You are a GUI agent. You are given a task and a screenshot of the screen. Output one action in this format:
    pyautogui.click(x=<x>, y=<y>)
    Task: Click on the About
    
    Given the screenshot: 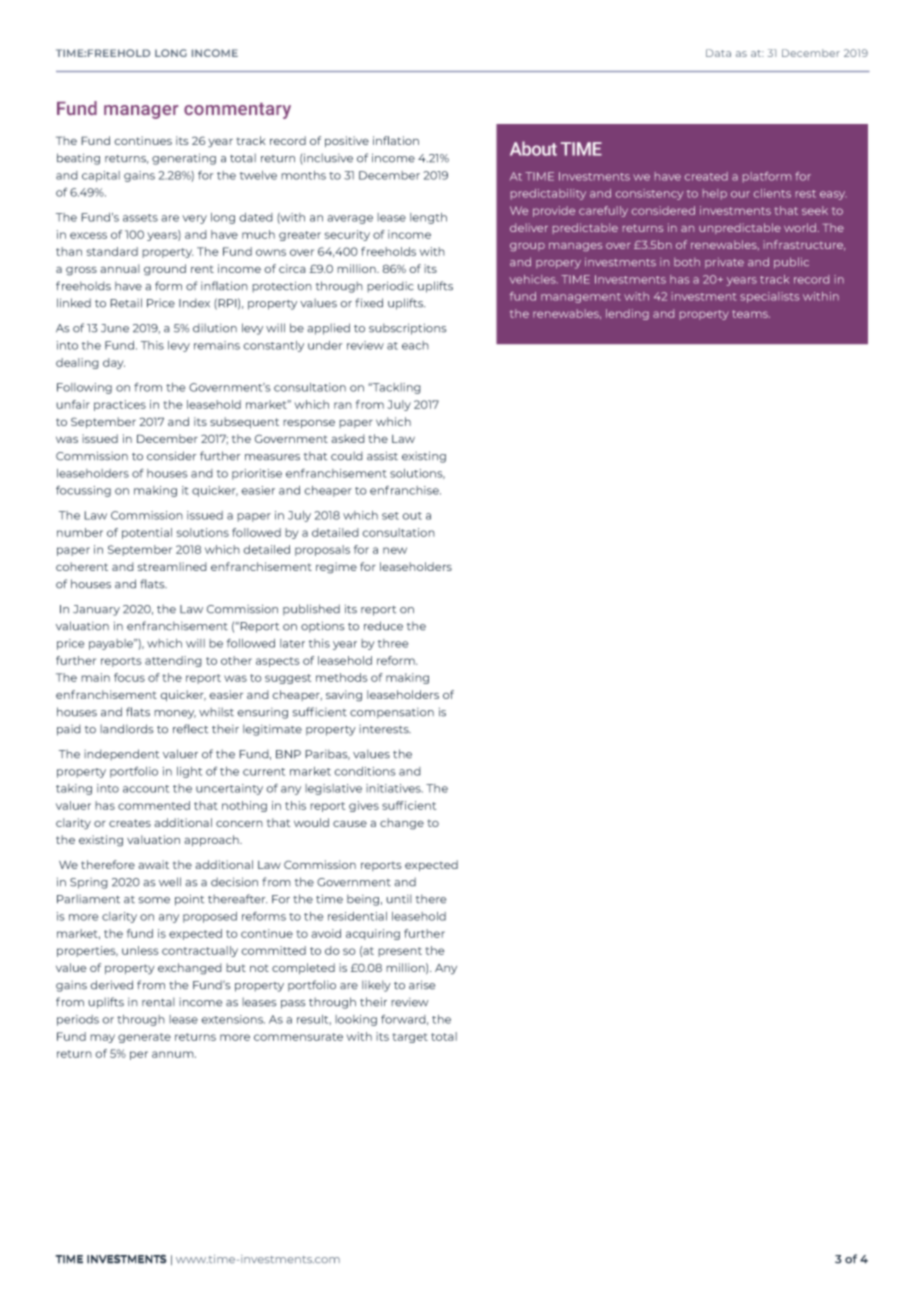 What is the action you would take?
    pyautogui.click(x=533, y=148)
